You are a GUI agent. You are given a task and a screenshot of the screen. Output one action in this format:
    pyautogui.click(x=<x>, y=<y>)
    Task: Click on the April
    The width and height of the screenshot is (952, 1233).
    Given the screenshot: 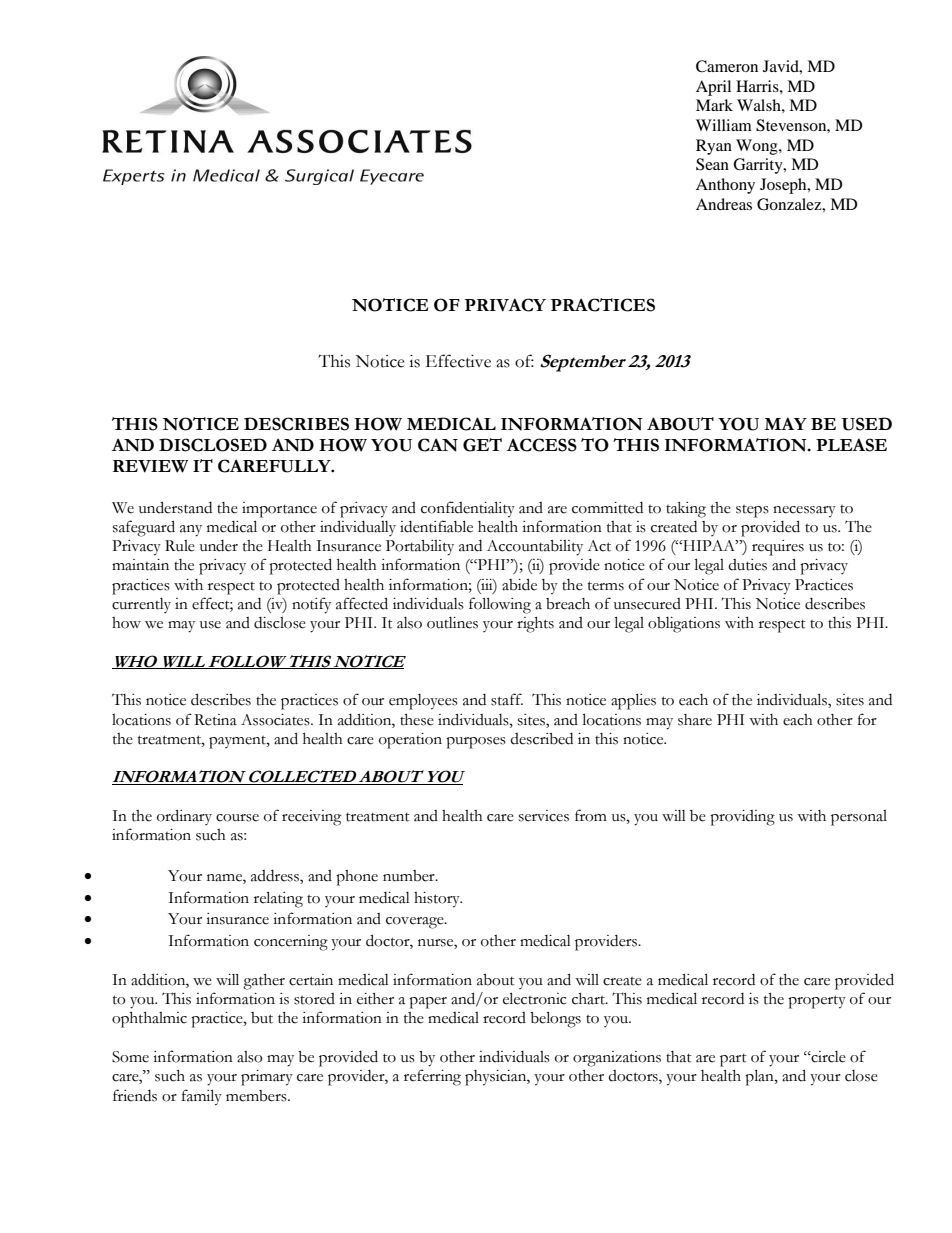 What is the action you would take?
    pyautogui.click(x=713, y=88)
